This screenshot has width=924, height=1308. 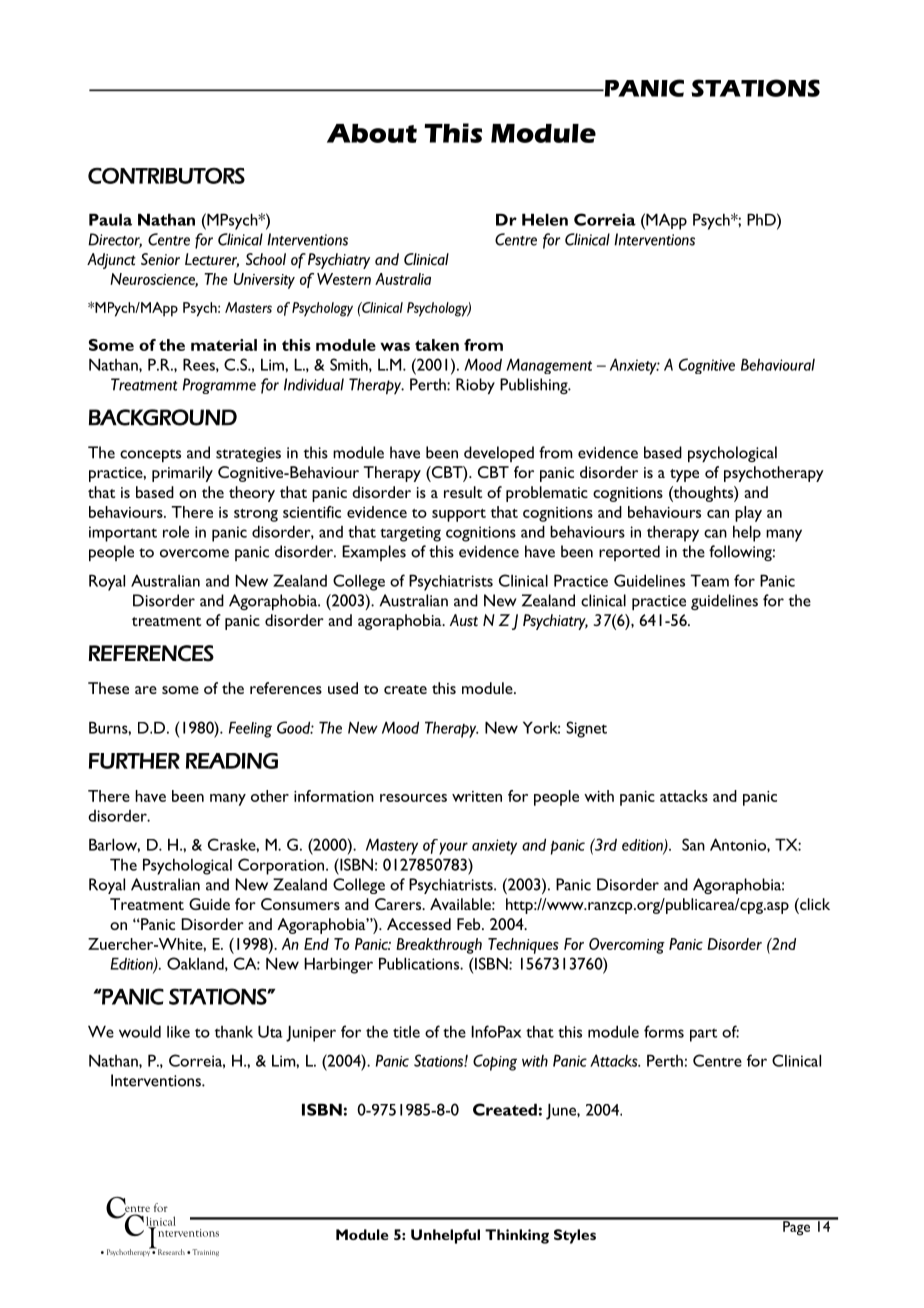 I want to click on CONTRIBUTORS, so click(x=166, y=176).
